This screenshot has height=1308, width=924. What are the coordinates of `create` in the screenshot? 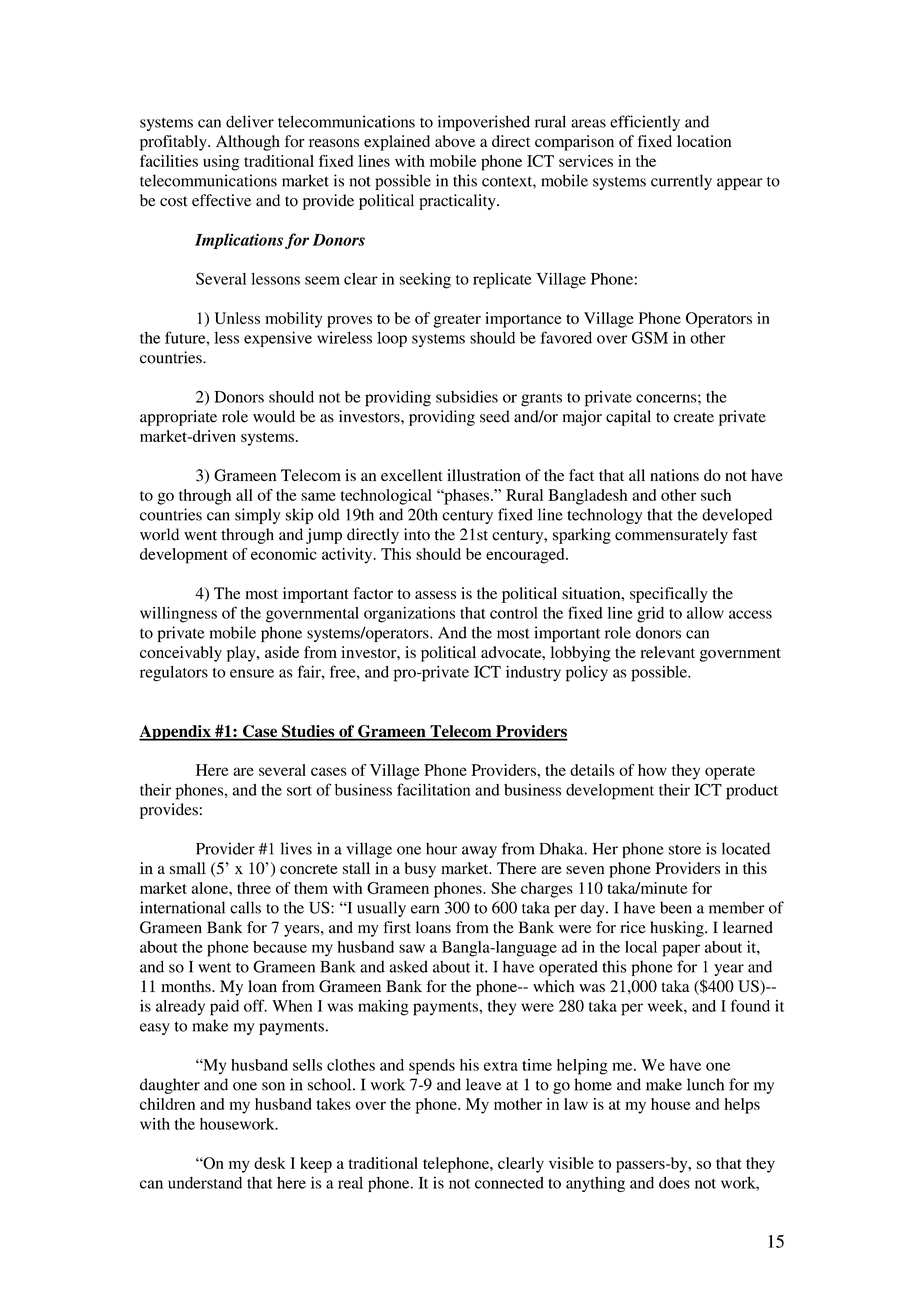 It's located at (694, 417).
